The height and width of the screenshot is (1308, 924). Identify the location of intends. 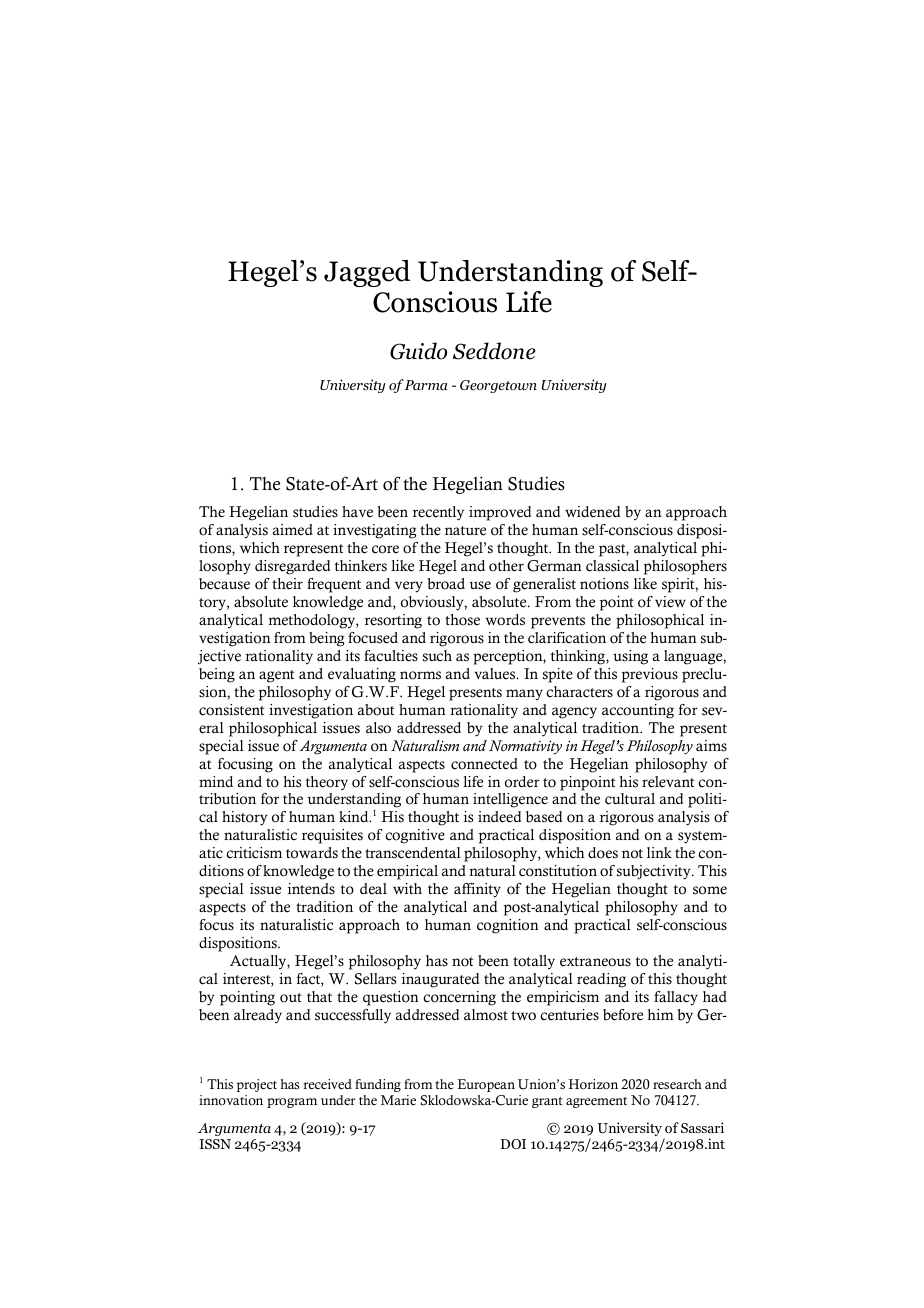
(311, 889).
